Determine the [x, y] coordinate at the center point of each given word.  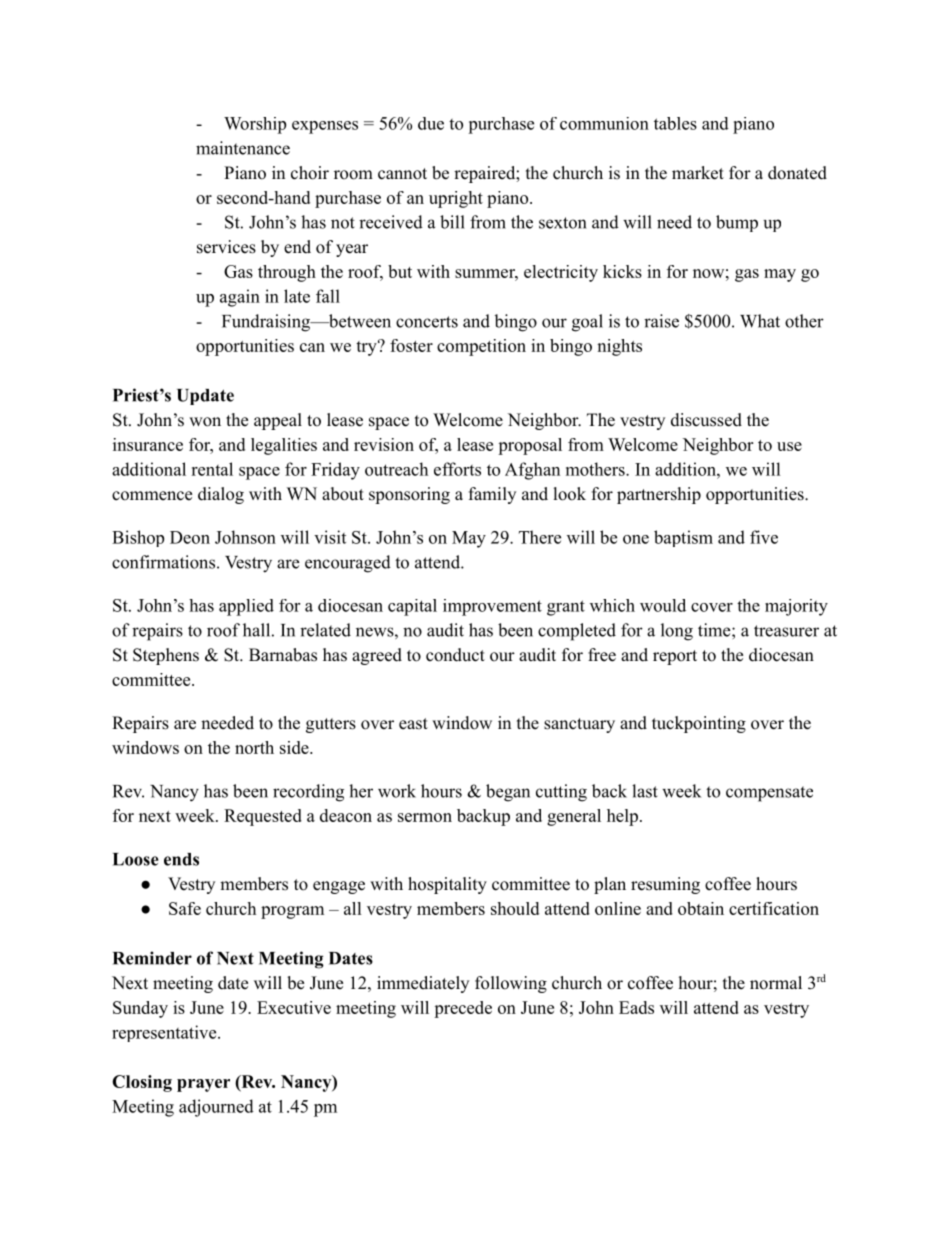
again [240, 298]
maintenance [243, 148]
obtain [701, 908]
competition [481, 347]
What [760, 321]
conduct [455, 655]
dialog [221, 495]
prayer [203, 1085]
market [698, 173]
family [492, 495]
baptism [683, 538]
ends [181, 859]
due [431, 123]
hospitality [447, 885]
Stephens [166, 656]
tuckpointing [699, 724]
